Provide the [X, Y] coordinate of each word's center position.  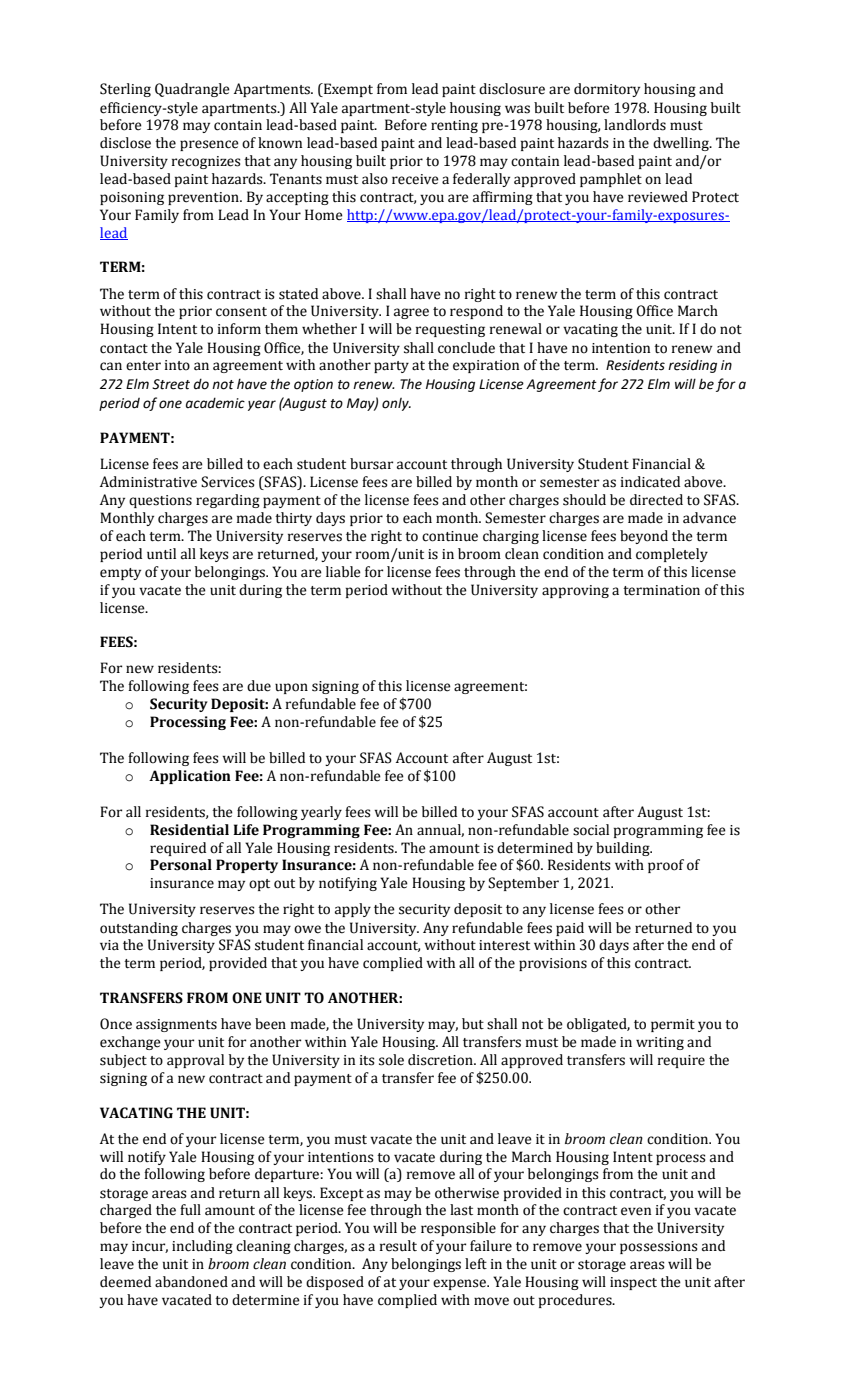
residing [692, 366]
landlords [635, 125]
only [396, 404]
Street [171, 384]
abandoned [191, 1282]
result [398, 1246]
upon [291, 688]
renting [454, 126]
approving [575, 591]
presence [209, 145]
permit [673, 1025]
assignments [176, 1025]
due [259, 686]
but [473, 1024]
